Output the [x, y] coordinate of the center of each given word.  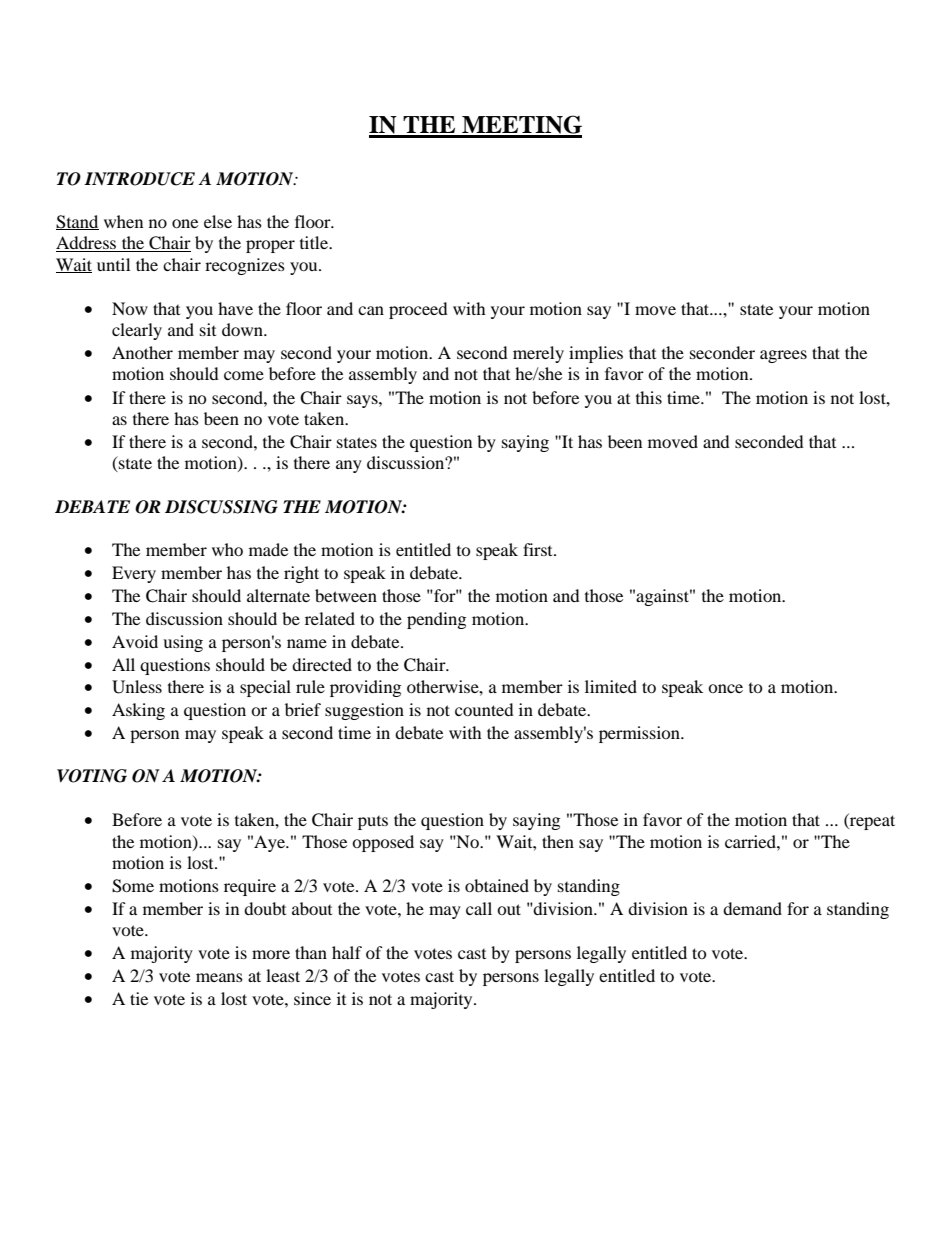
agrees [783, 356]
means [219, 977]
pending [436, 620]
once [725, 688]
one [185, 223]
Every [134, 574]
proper [270, 246]
